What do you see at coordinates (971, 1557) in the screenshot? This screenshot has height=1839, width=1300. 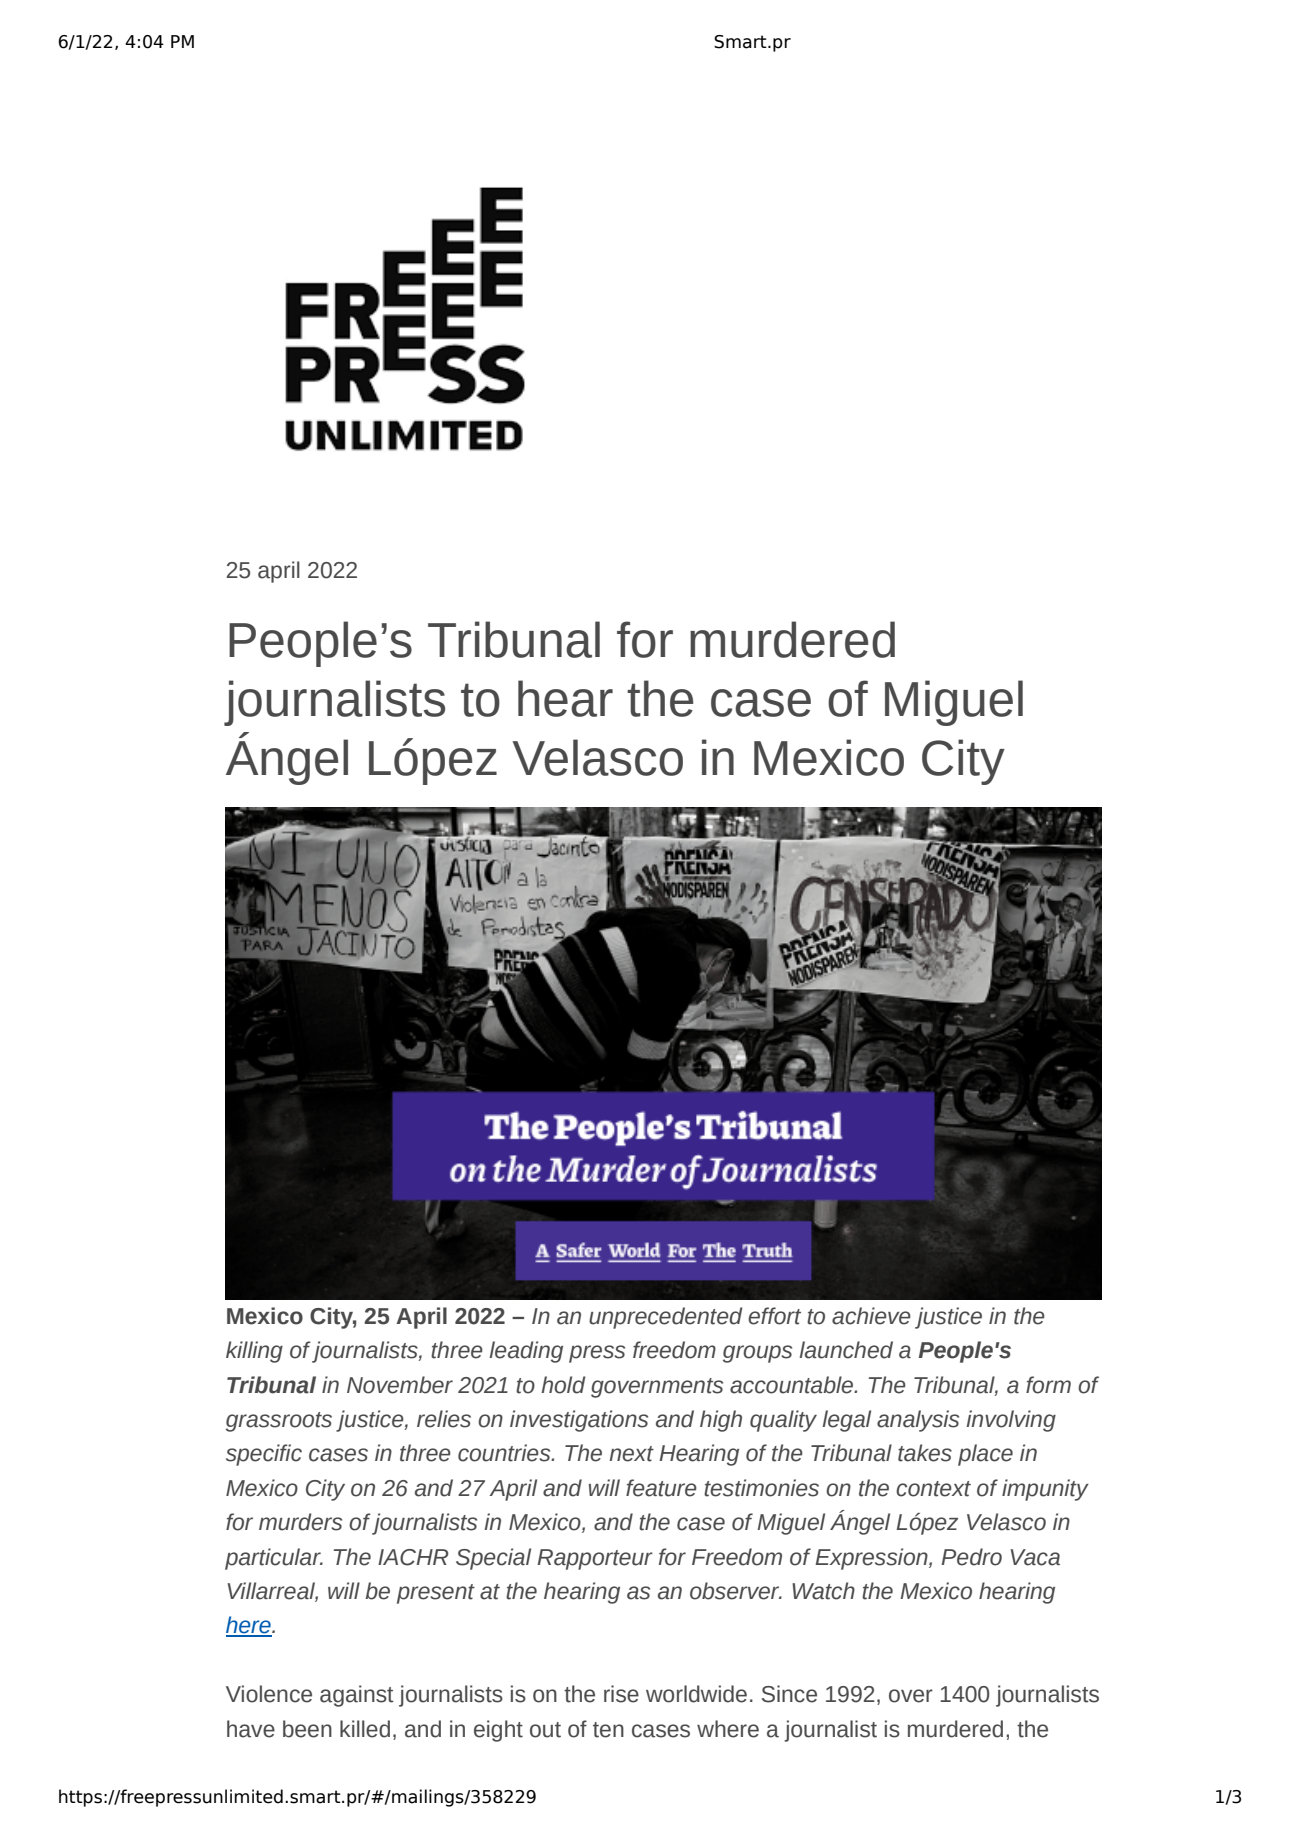 I see `Pedro` at bounding box center [971, 1557].
